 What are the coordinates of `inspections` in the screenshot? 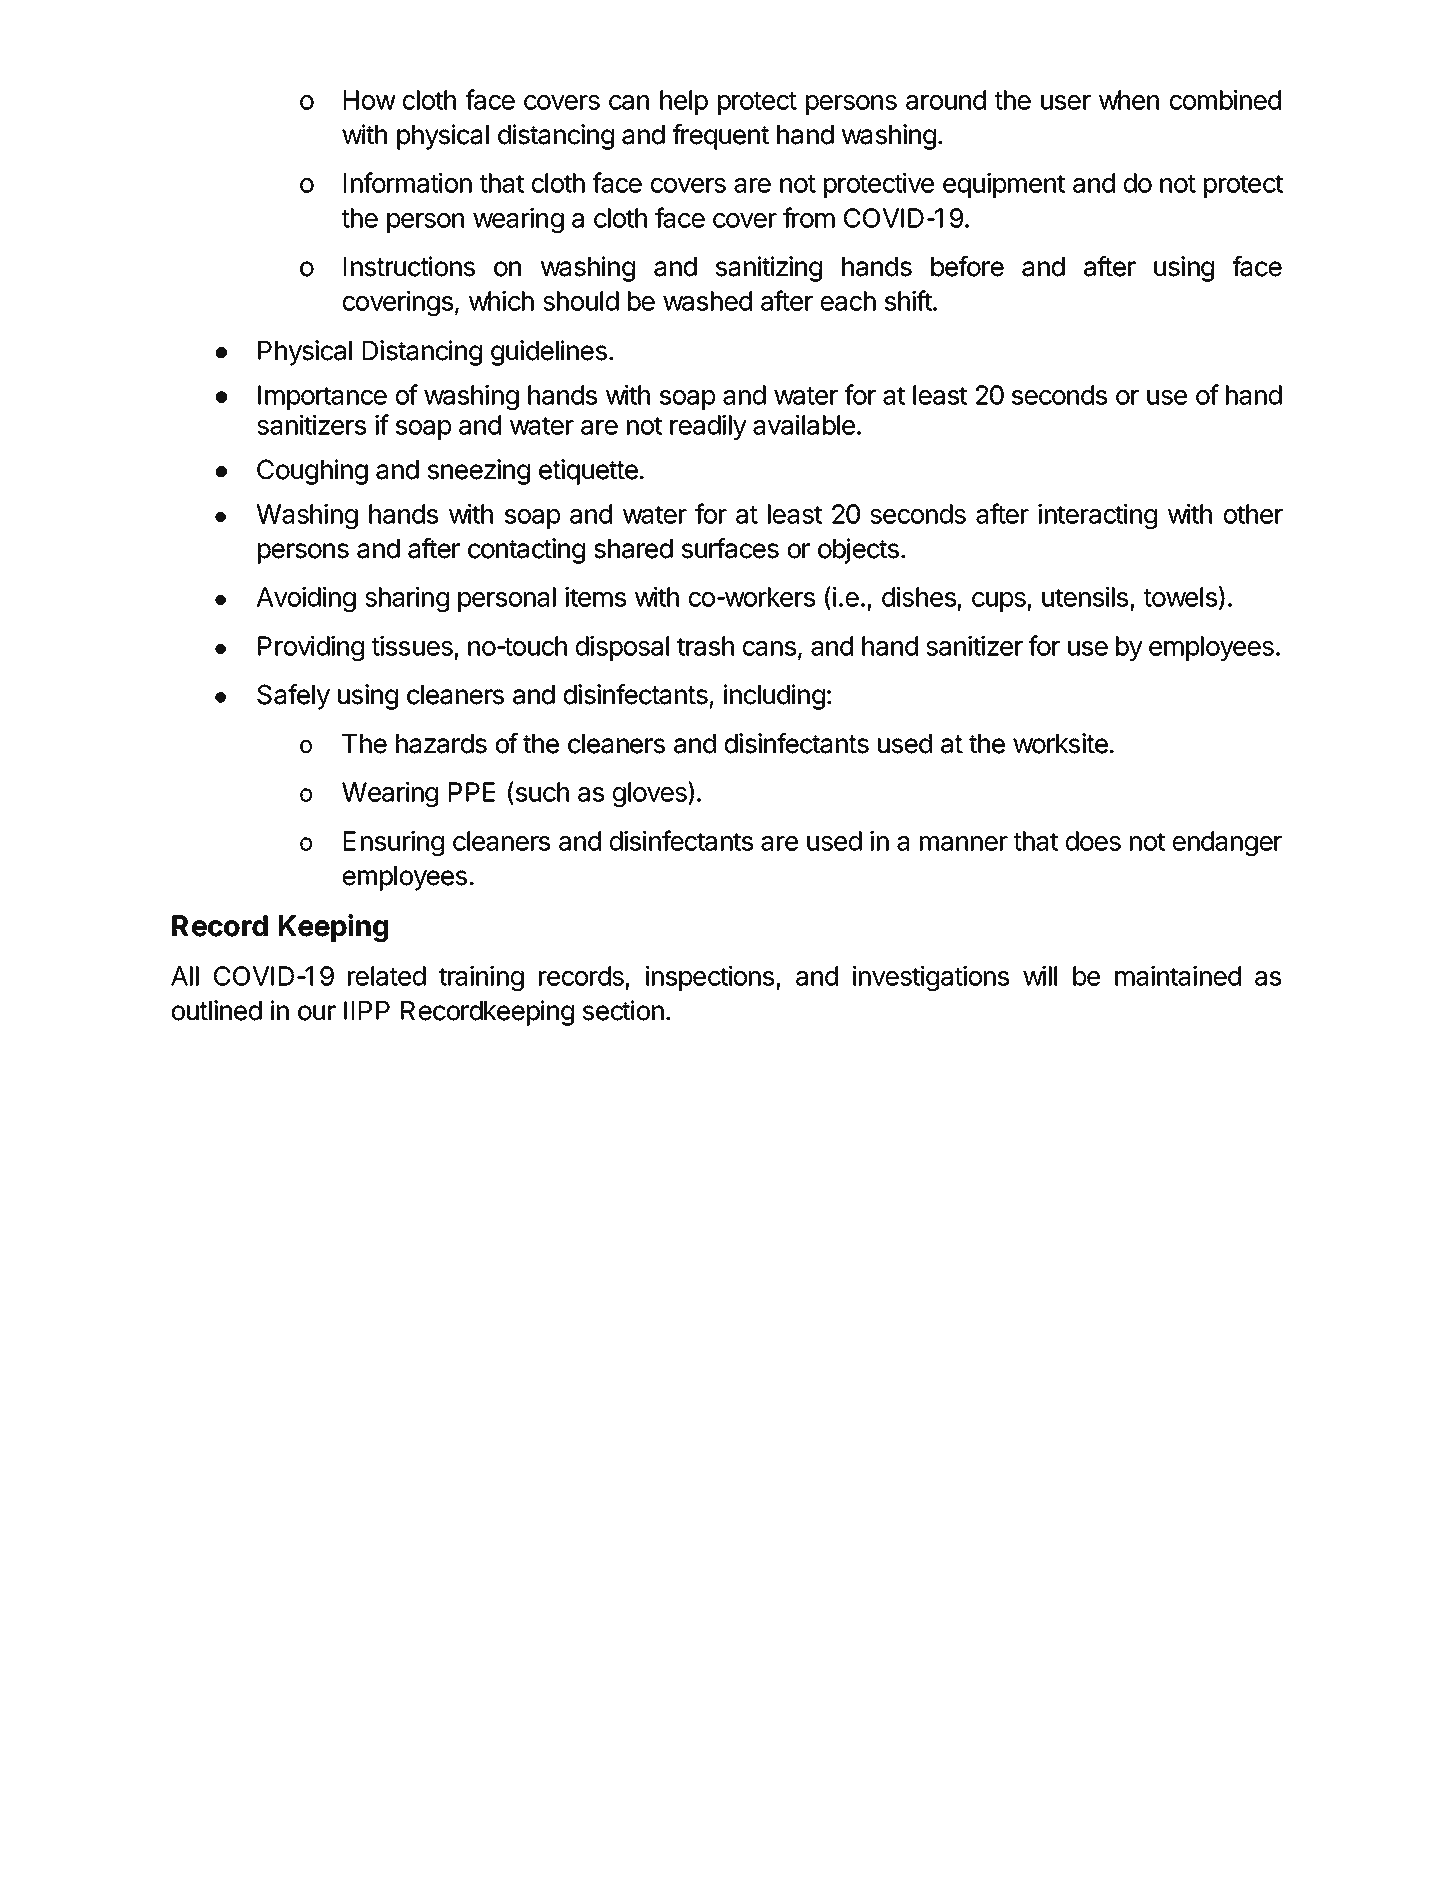 It's located at (711, 978).
